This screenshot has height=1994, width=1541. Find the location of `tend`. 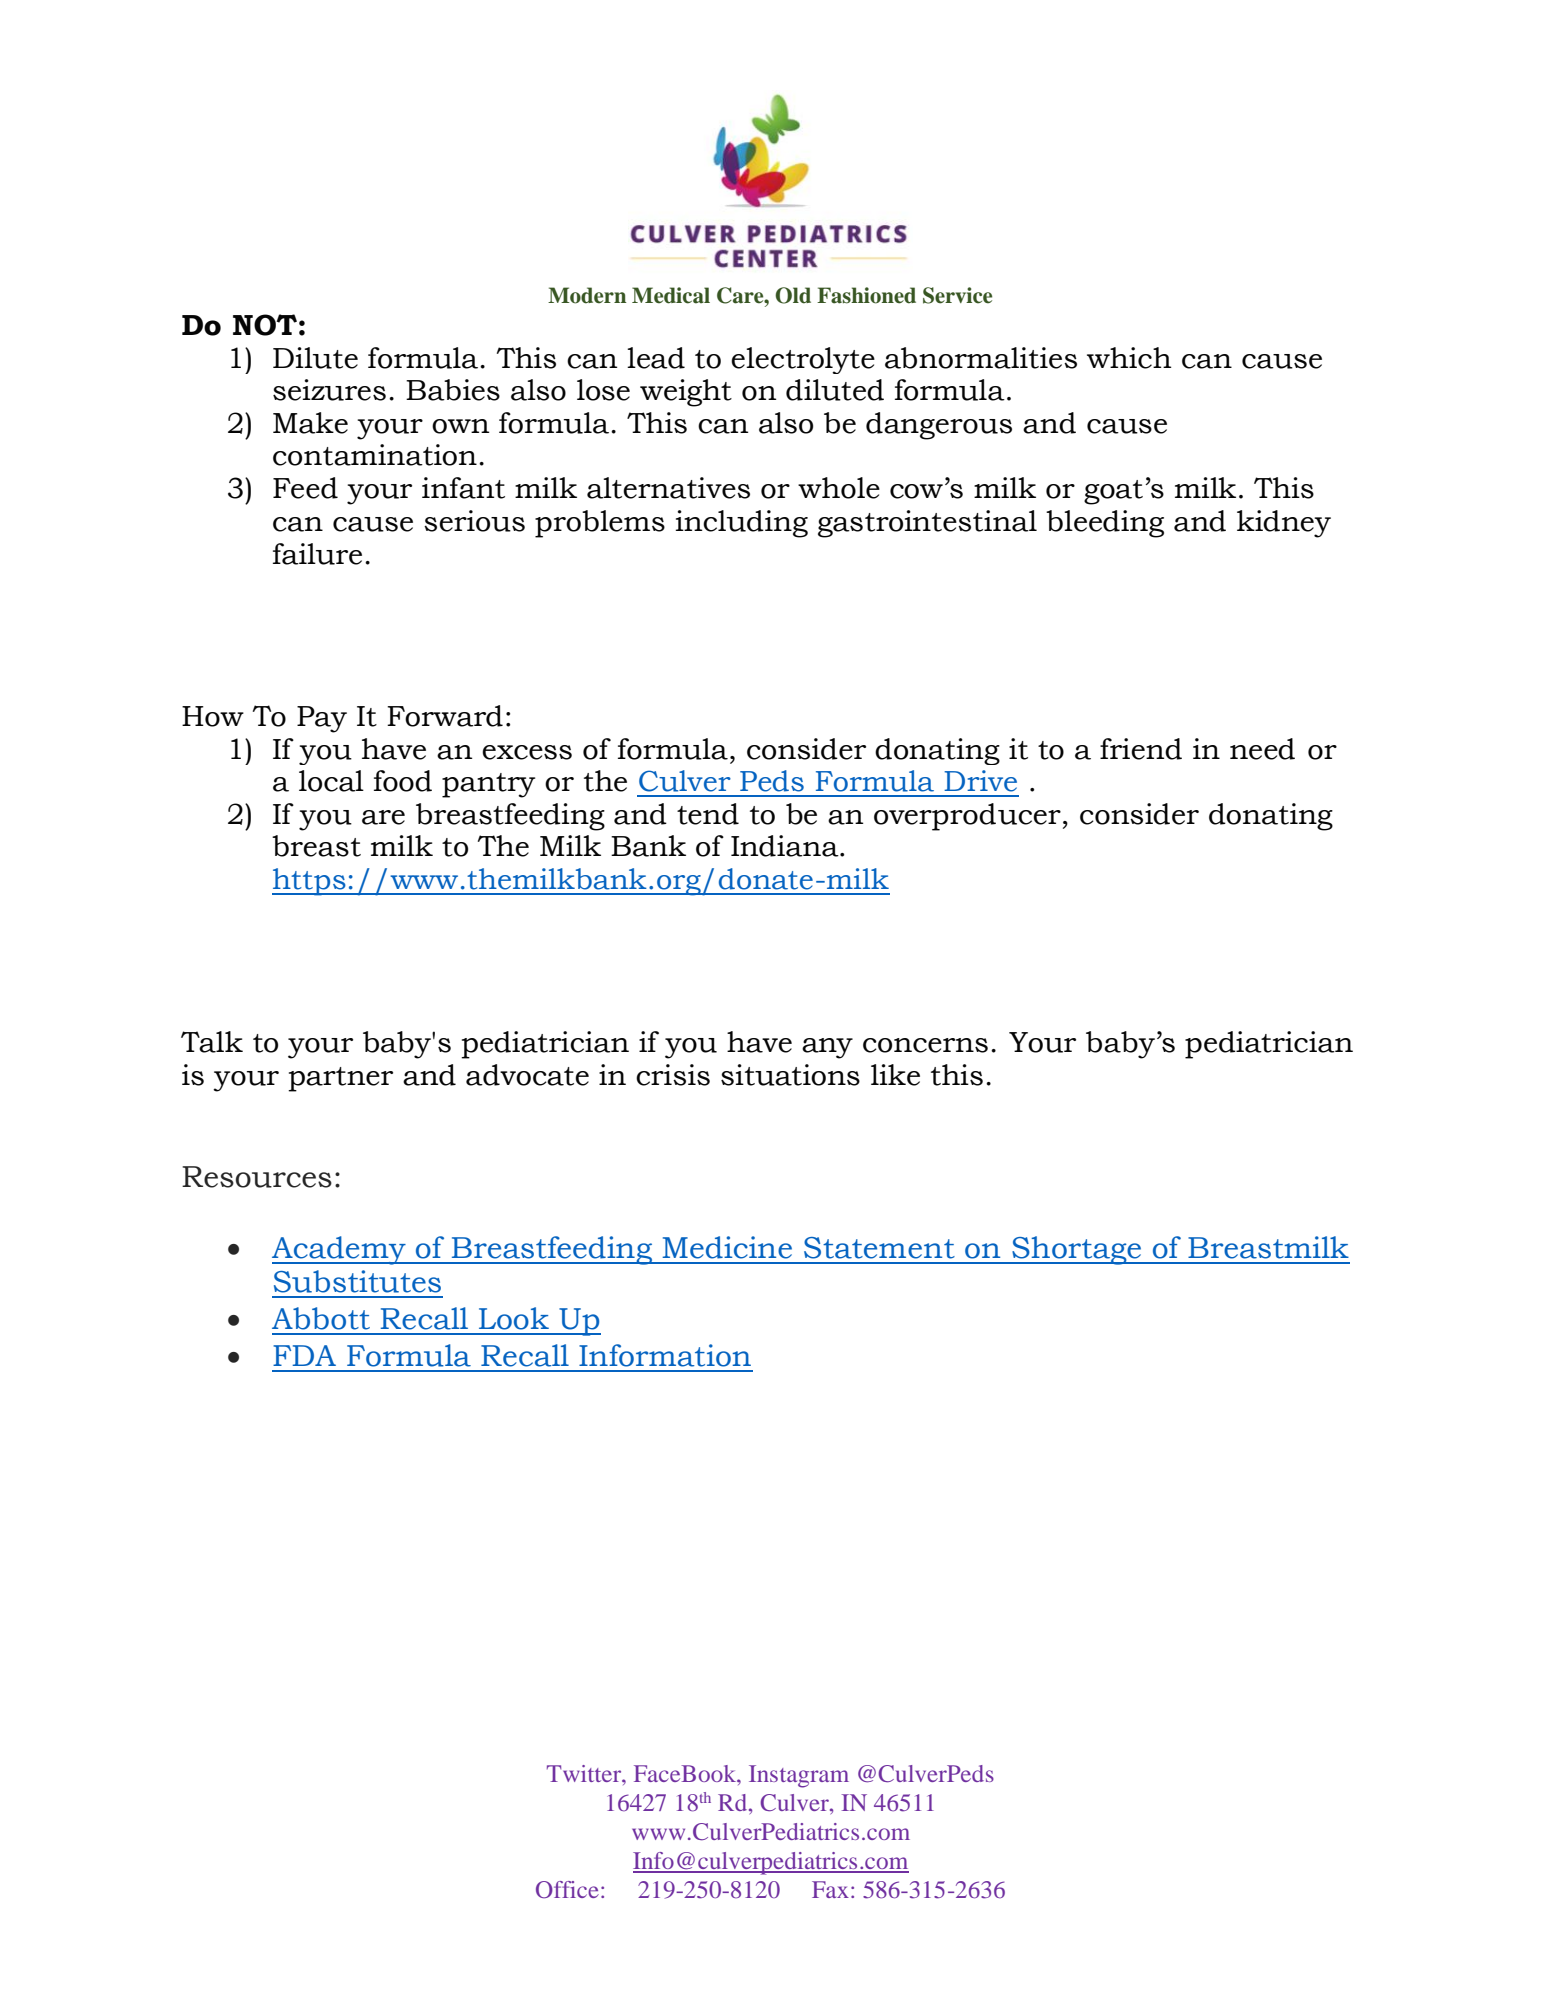

tend is located at coordinates (708, 814).
